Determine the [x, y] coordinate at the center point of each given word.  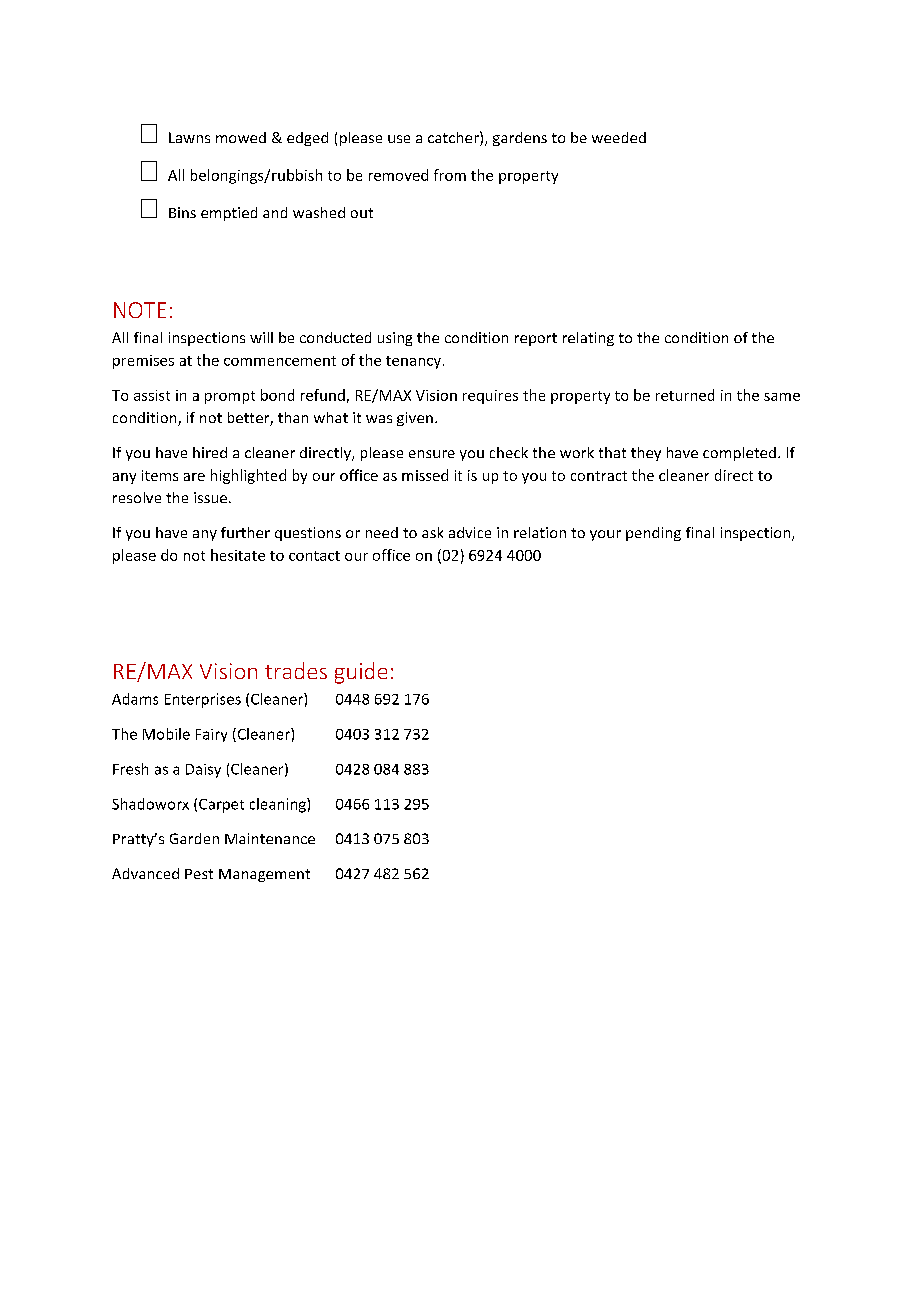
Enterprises [203, 700]
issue [210, 497]
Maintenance [270, 838]
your [605, 535]
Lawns [189, 137]
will [261, 337]
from [450, 175]
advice [470, 532]
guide [361, 673]
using [395, 339]
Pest [199, 874]
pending [653, 534]
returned [685, 395]
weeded [619, 137]
